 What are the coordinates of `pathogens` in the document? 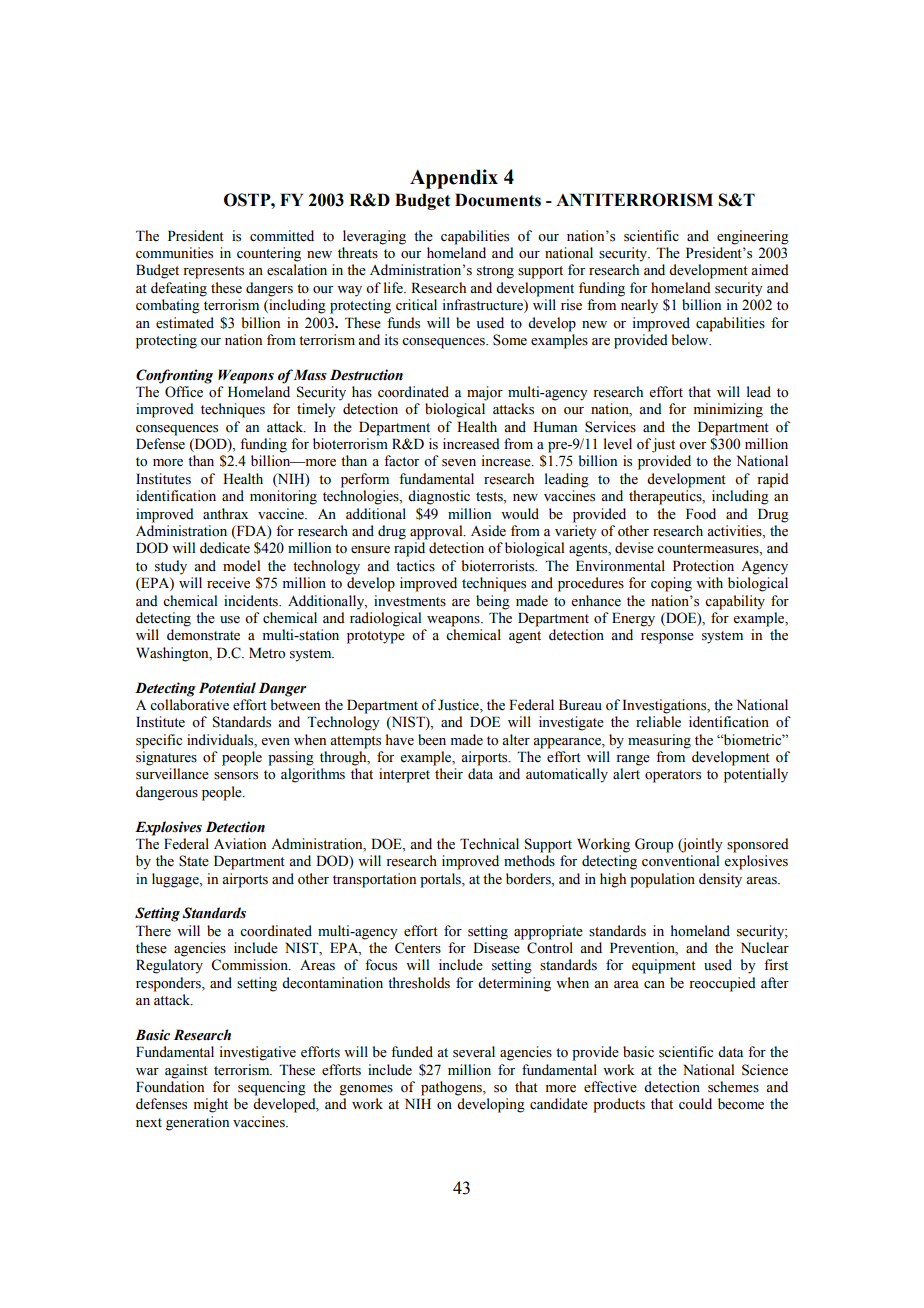 It's located at (452, 1088).
